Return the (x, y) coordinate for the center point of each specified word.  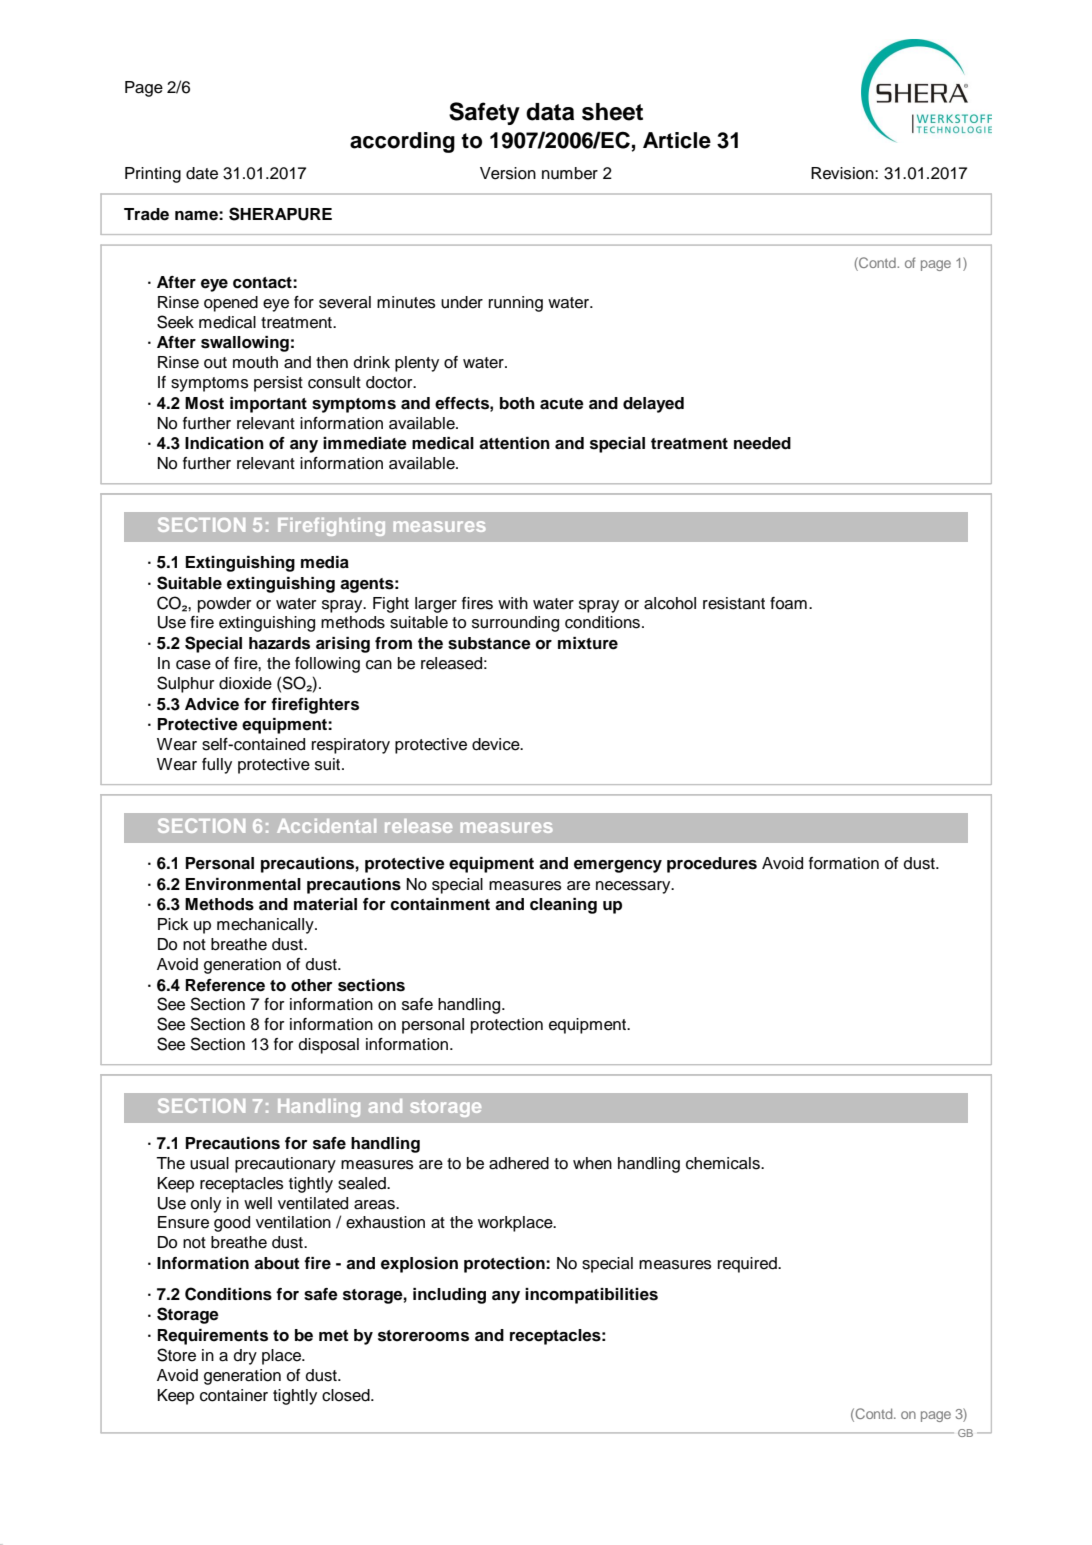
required (748, 1265)
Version (508, 173)
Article (677, 140)
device (497, 744)
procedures (712, 865)
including (449, 1296)
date (202, 173)
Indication (224, 443)
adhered (519, 1163)
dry (245, 1357)
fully (217, 766)
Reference (225, 985)
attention (514, 443)
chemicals (724, 1163)
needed (762, 443)
